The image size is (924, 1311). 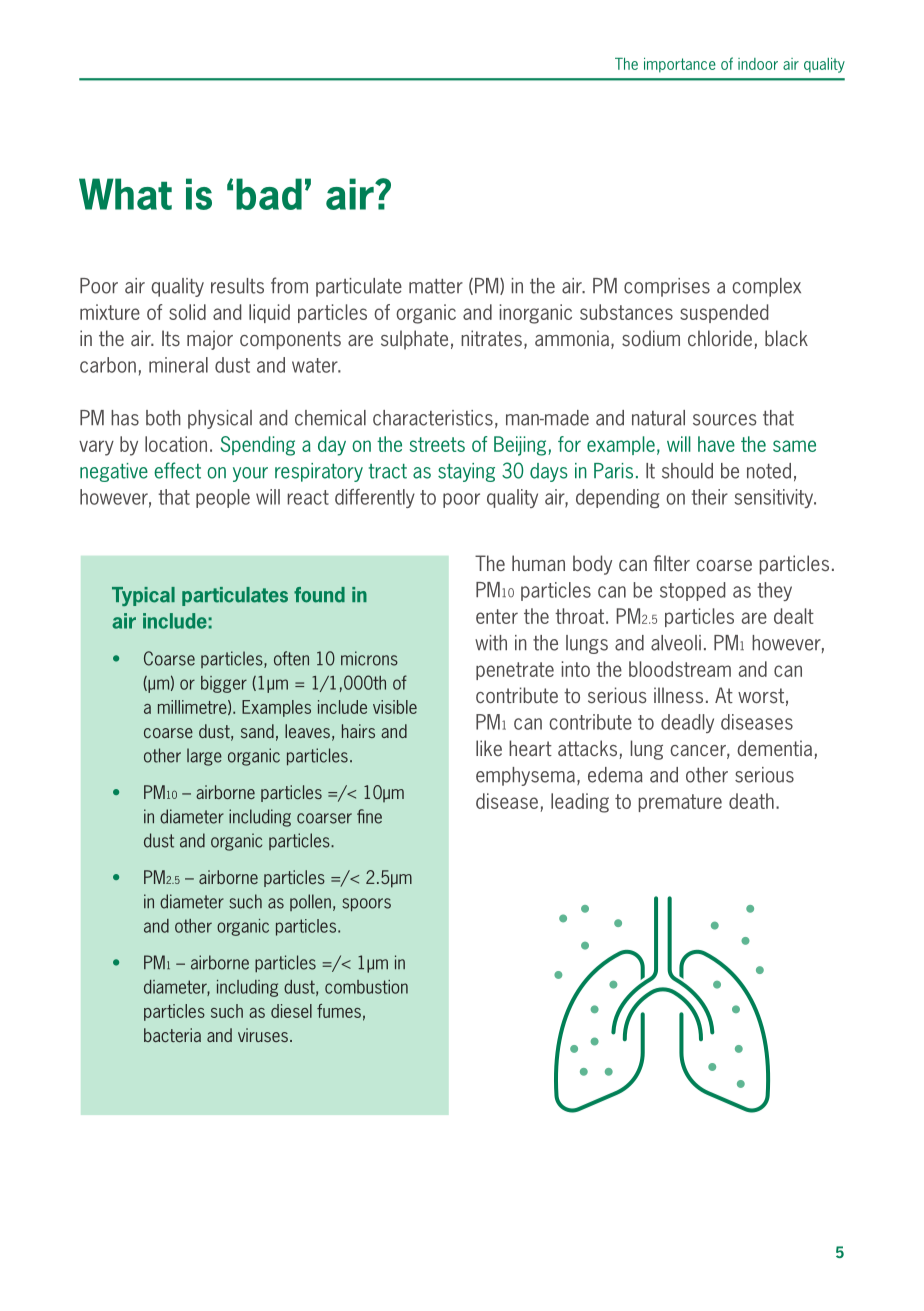 I want to click on What, so click(x=125, y=194).
